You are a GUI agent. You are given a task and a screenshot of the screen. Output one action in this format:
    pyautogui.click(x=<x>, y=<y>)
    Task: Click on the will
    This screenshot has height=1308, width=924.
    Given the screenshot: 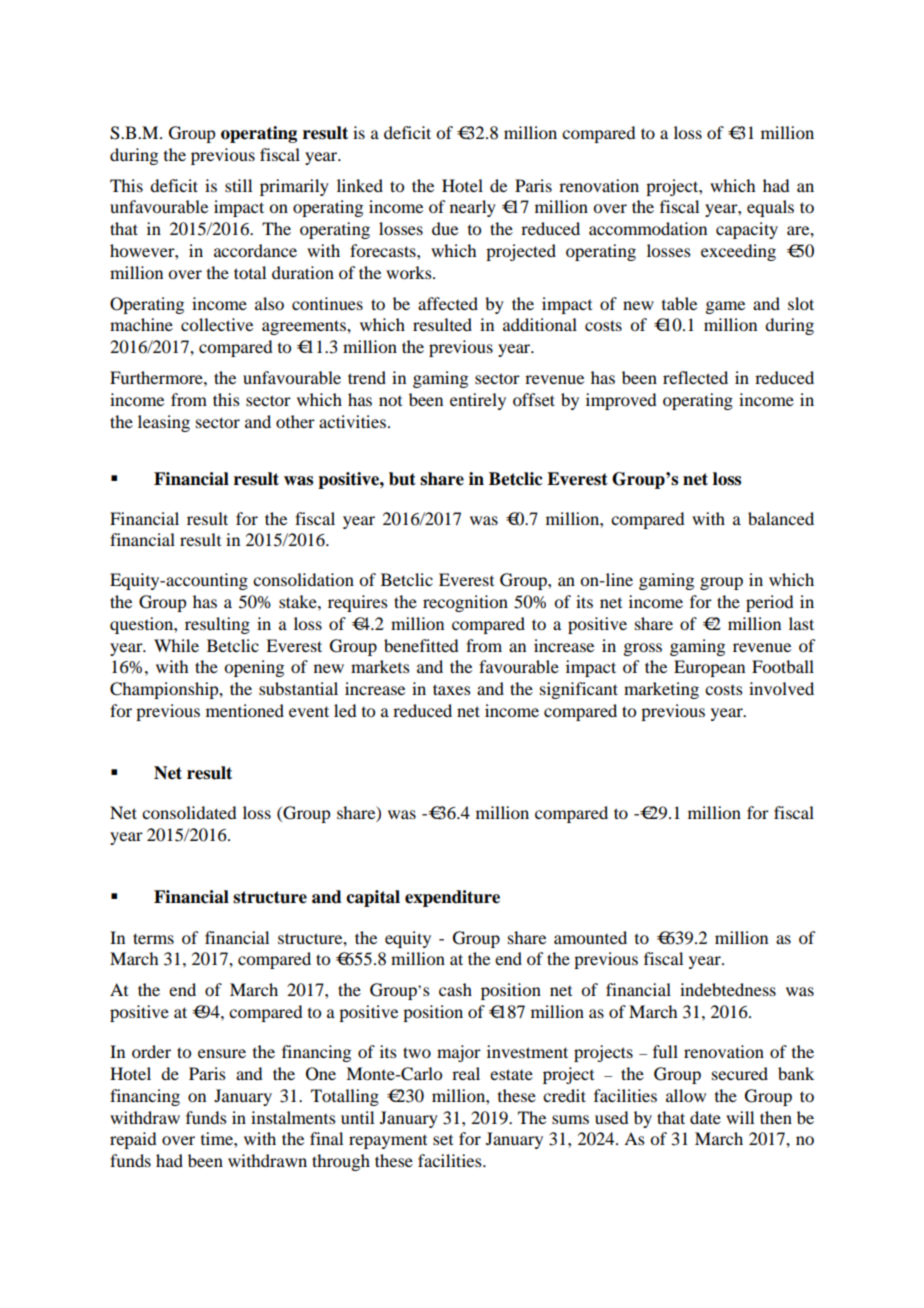 What is the action you would take?
    pyautogui.click(x=740, y=1117)
